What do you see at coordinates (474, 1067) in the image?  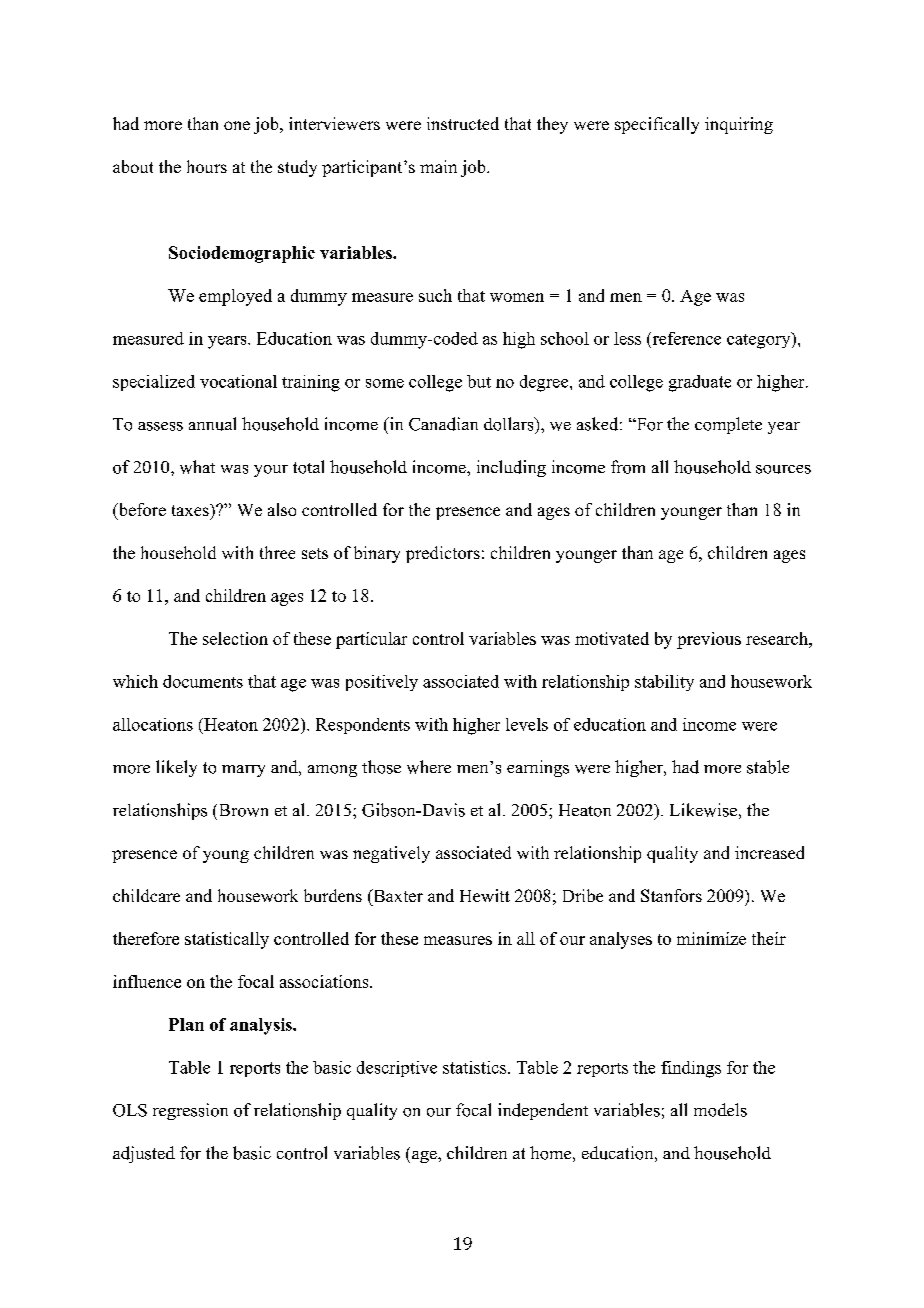 I see `statistics` at bounding box center [474, 1067].
